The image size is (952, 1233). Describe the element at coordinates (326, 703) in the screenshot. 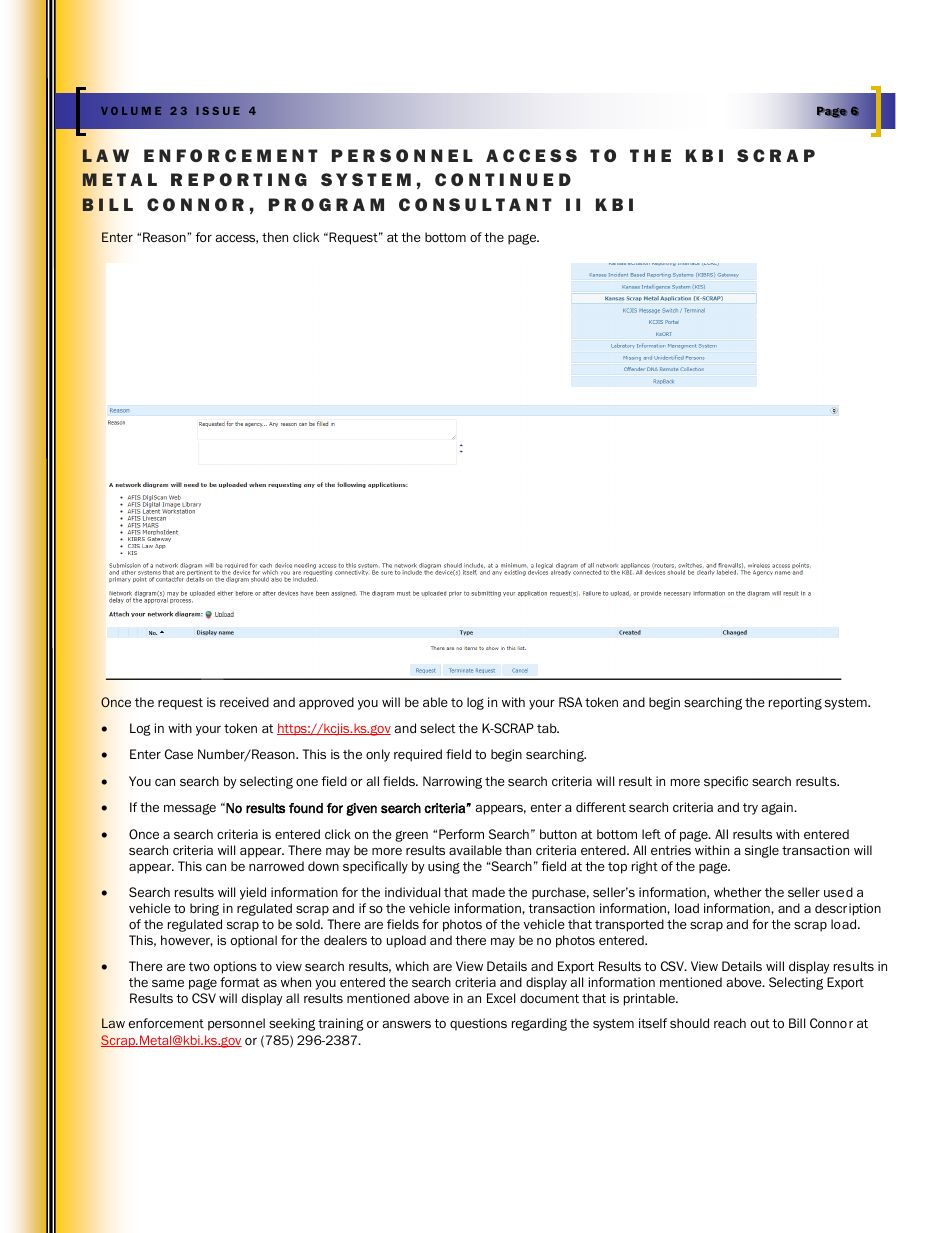

I see `approved` at that location.
